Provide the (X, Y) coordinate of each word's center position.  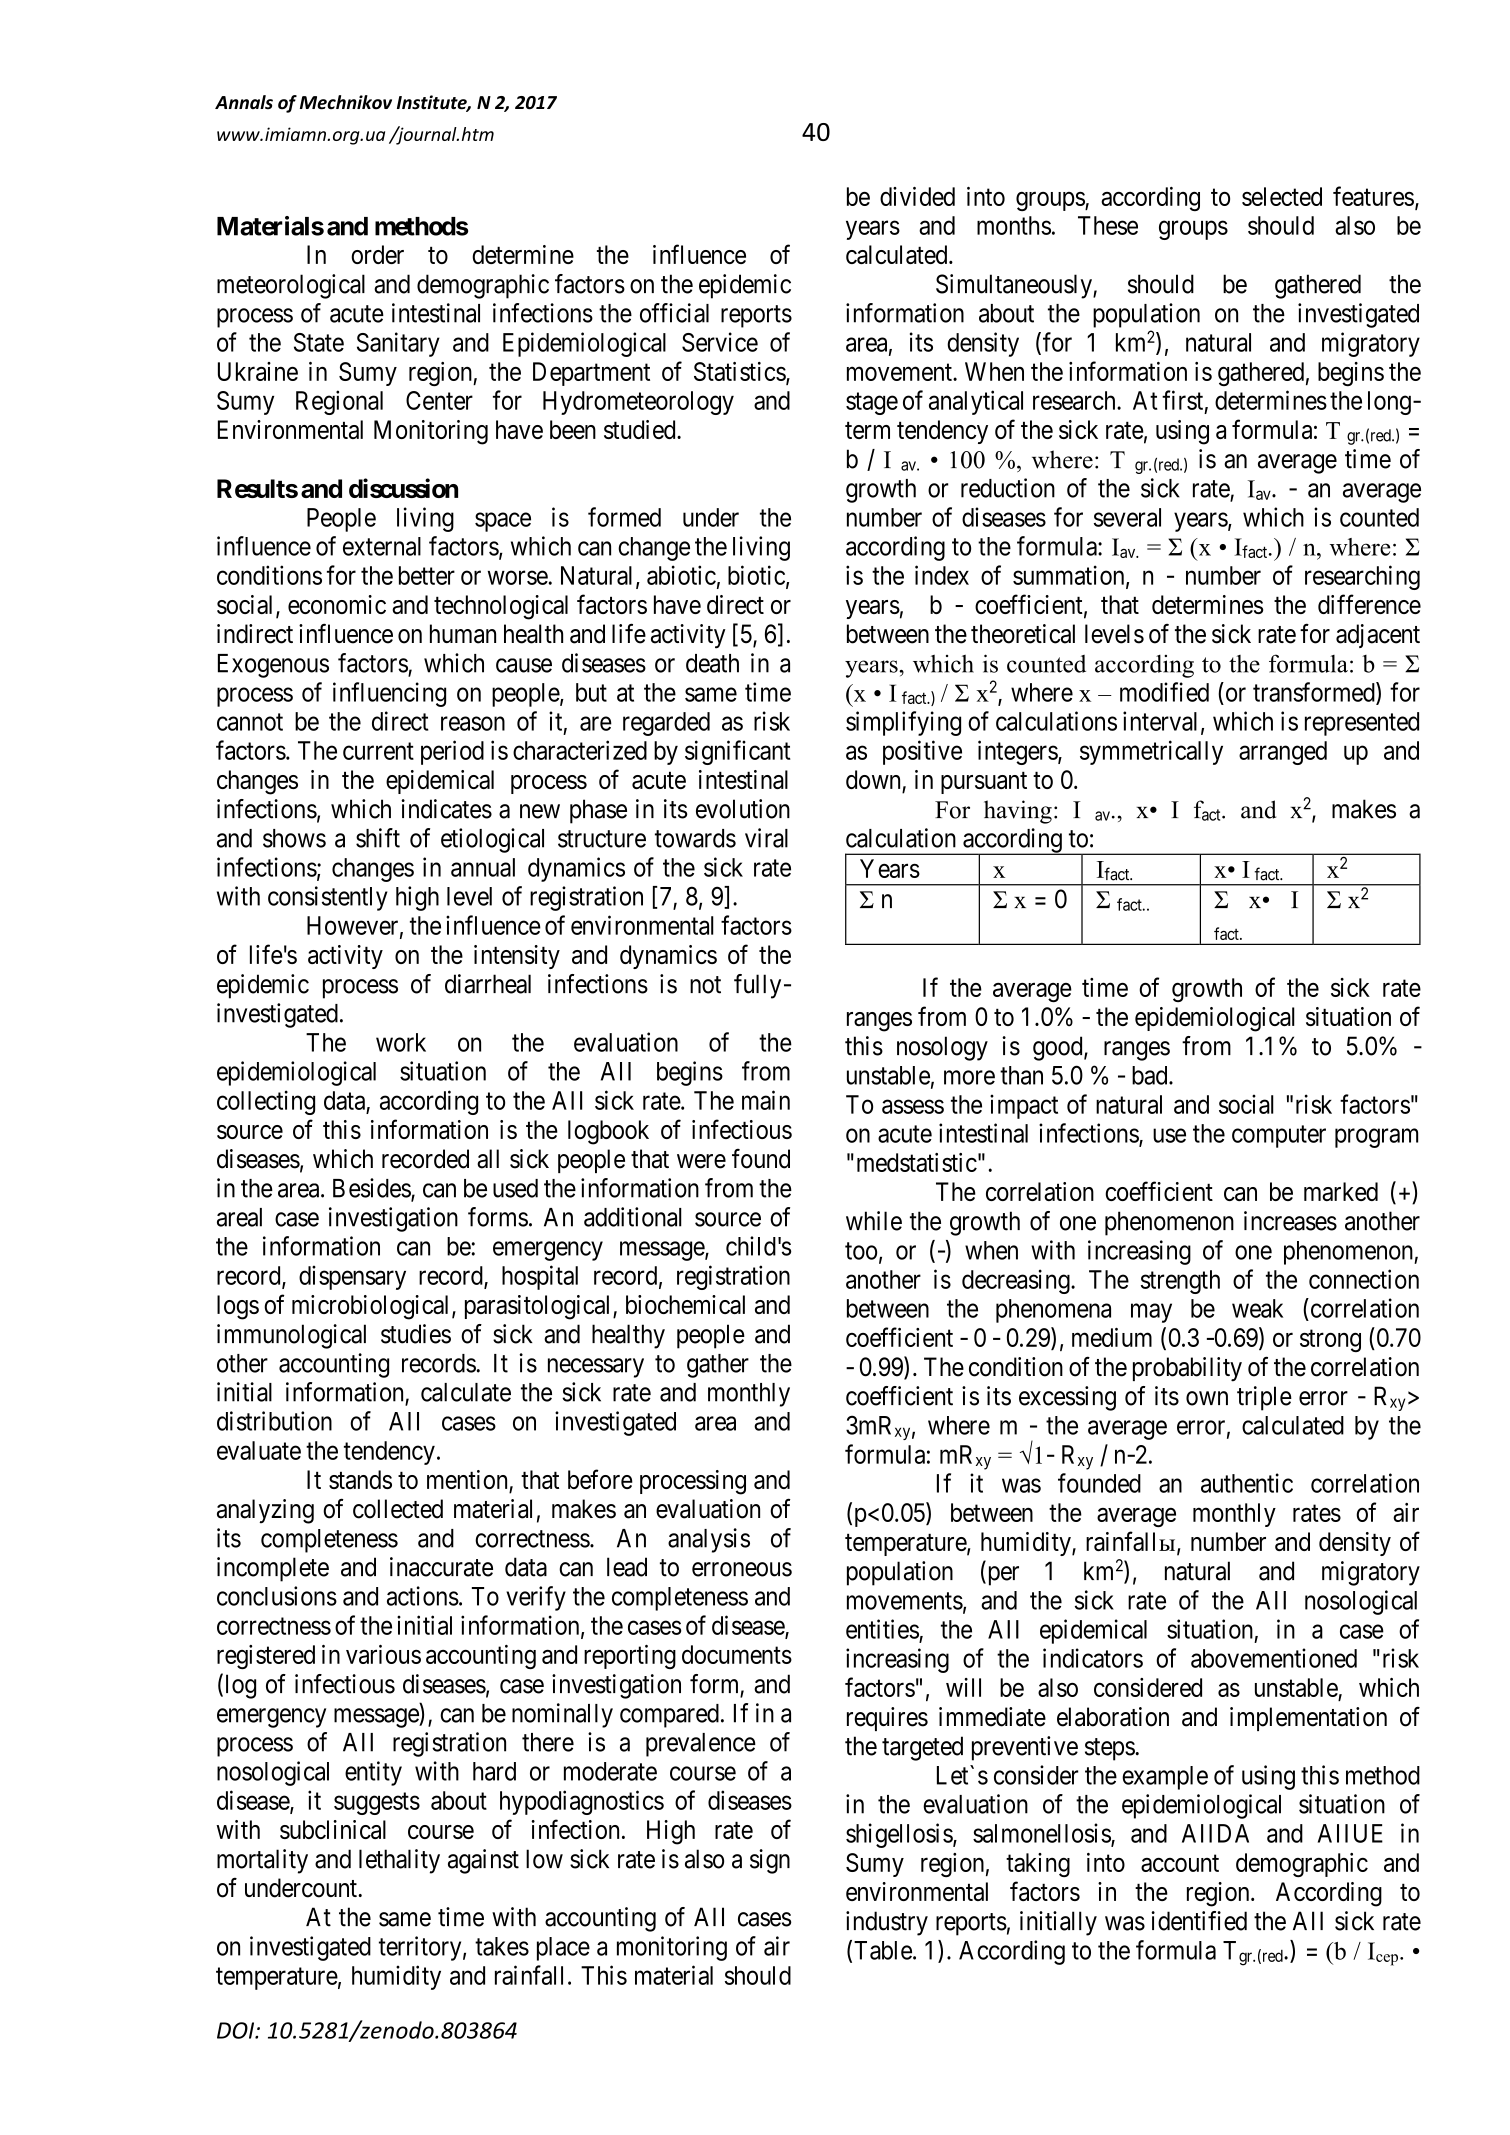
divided (917, 196)
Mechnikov (346, 102)
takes (502, 1946)
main (766, 1100)
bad (1151, 1075)
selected (1282, 196)
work (401, 1042)
